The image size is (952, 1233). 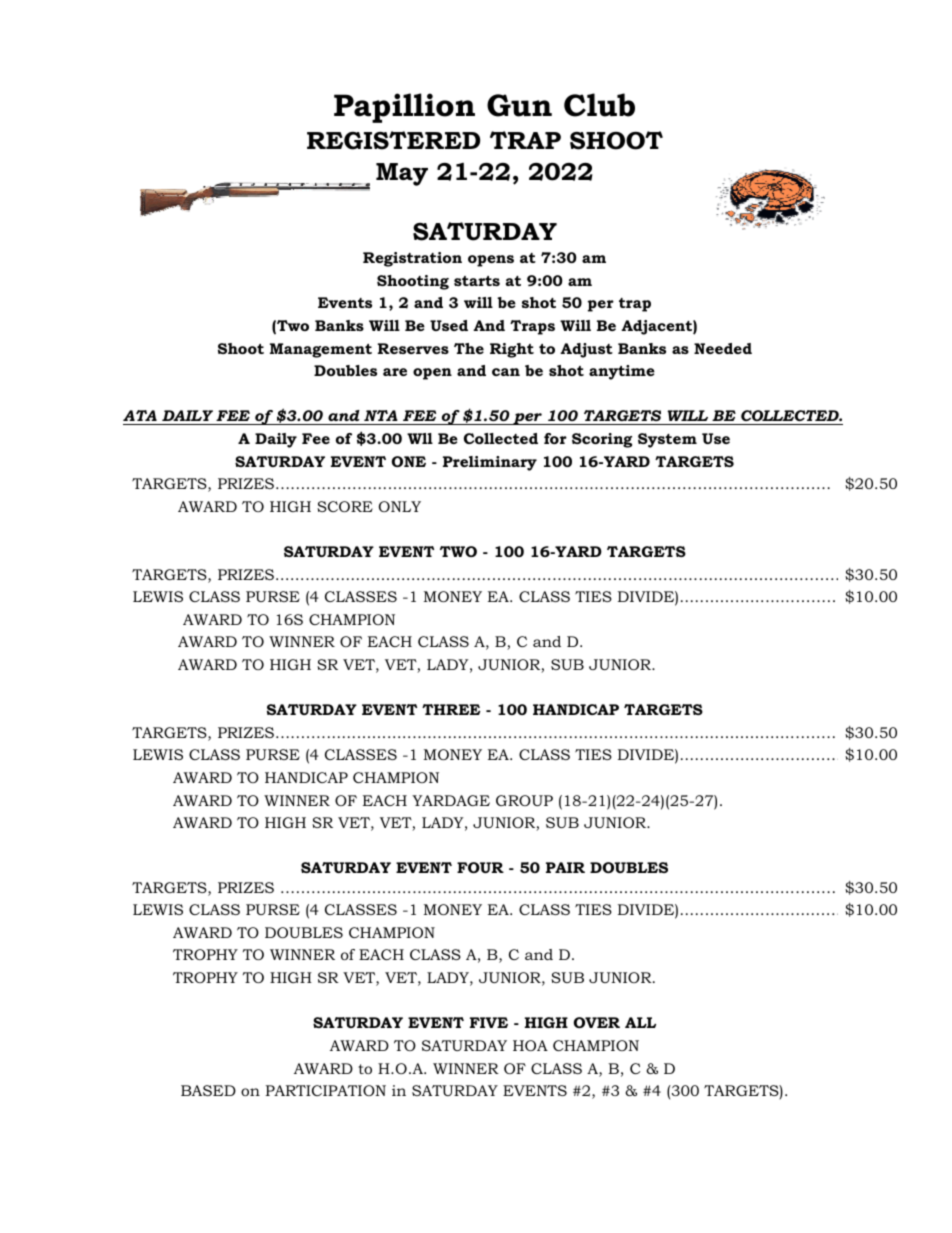 I want to click on FIVE, so click(x=489, y=1022).
